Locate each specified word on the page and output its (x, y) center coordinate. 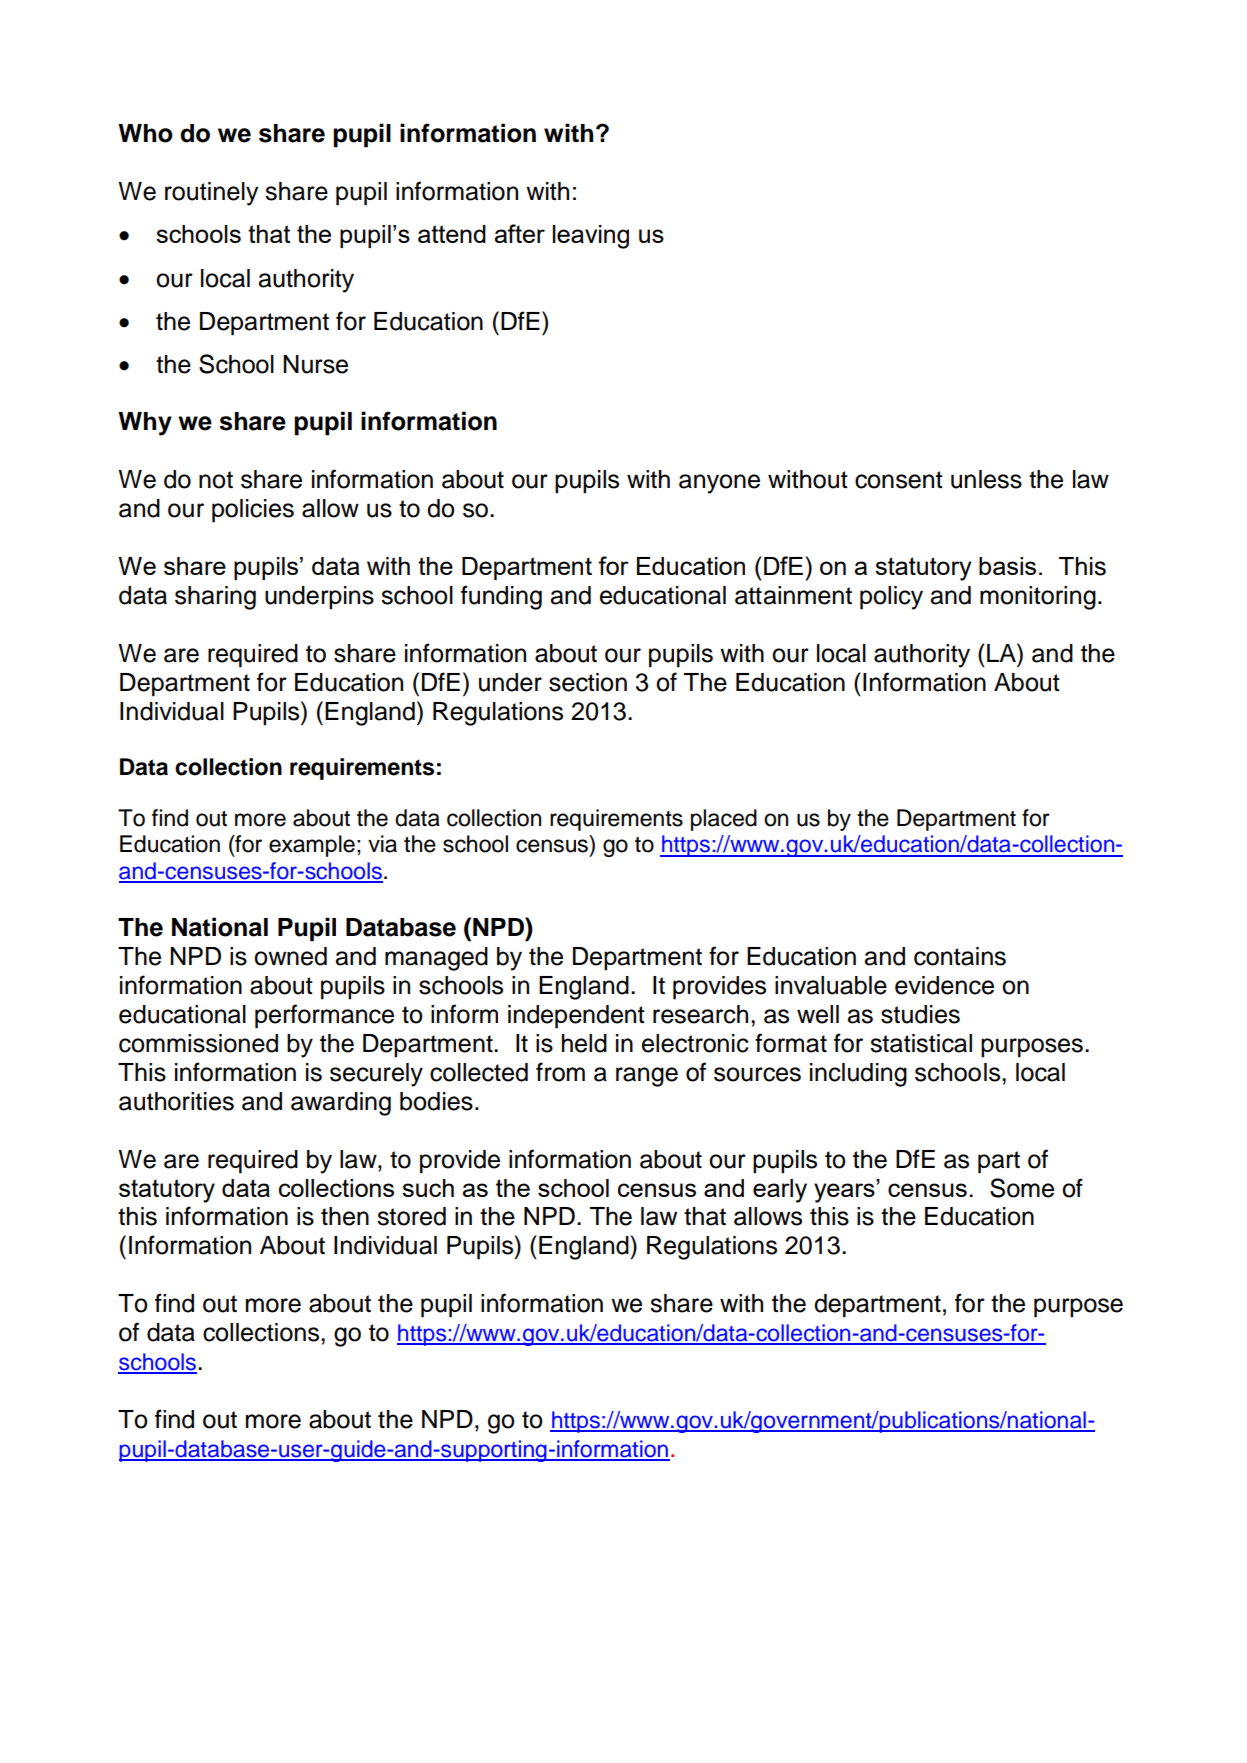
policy (891, 598)
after (520, 233)
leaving (591, 237)
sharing (215, 598)
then (345, 1216)
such (428, 1188)
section (588, 682)
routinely (211, 194)
